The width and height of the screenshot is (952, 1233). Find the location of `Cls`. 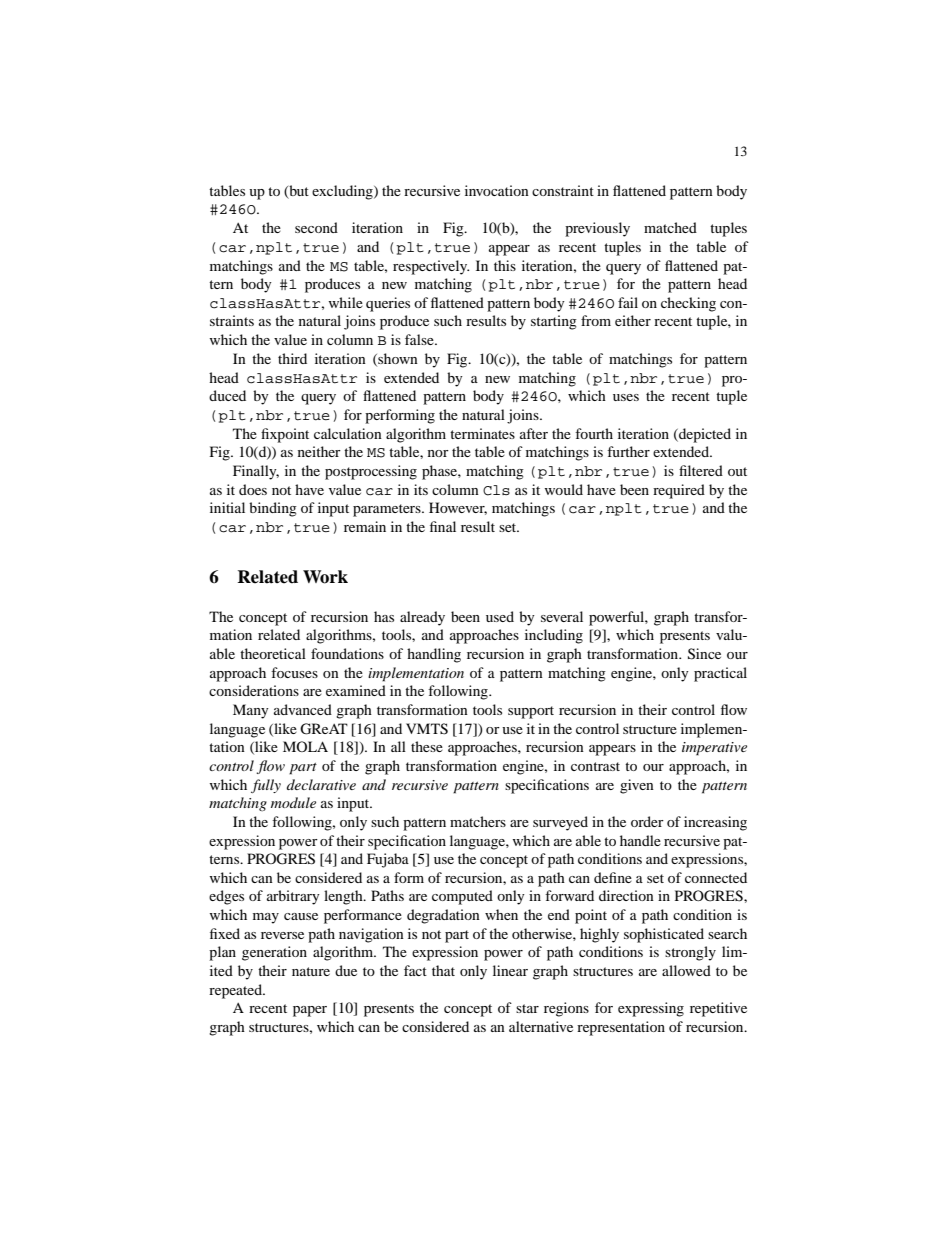

Cls is located at coordinates (496, 490).
